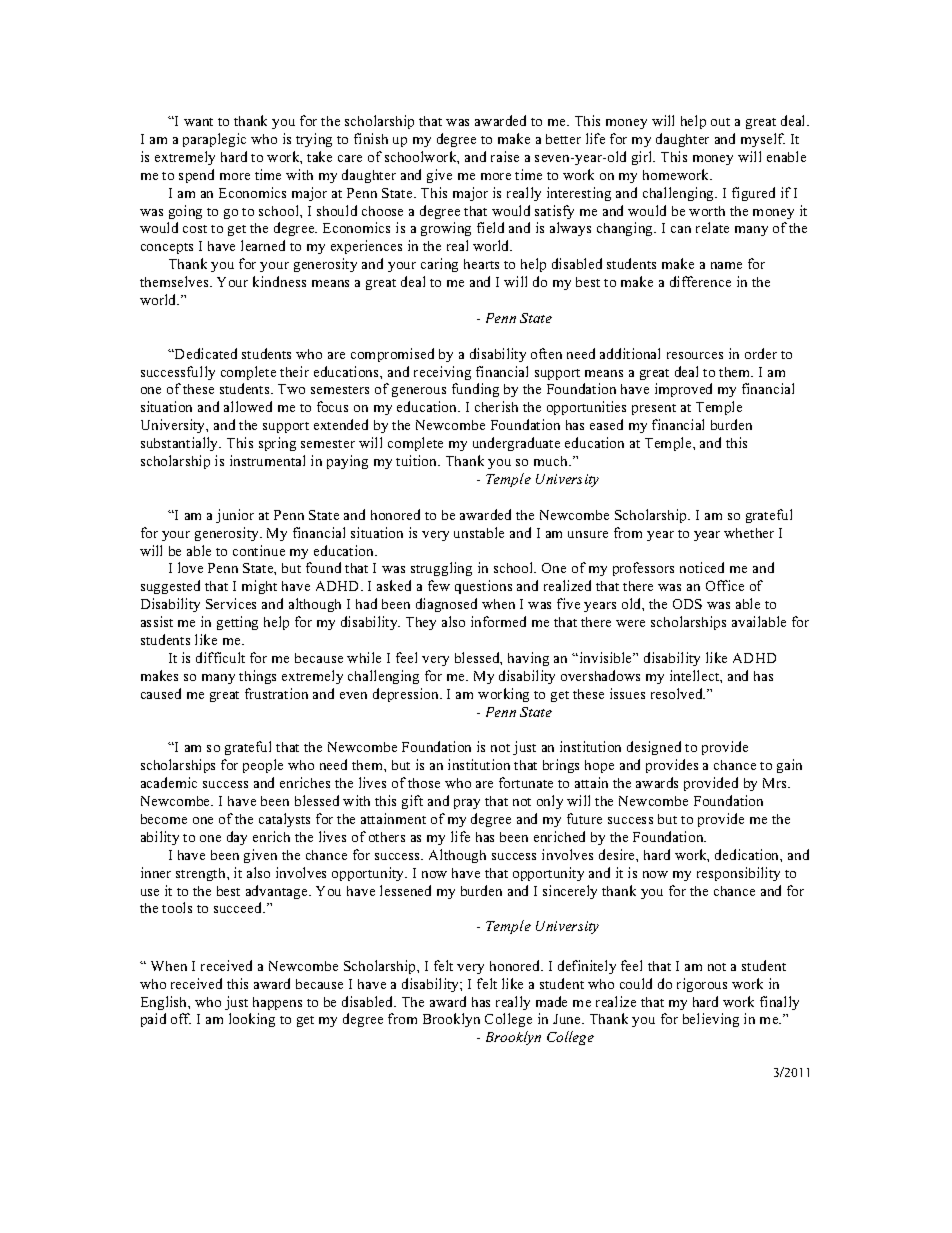  I want to click on paraplegic, so click(214, 140).
